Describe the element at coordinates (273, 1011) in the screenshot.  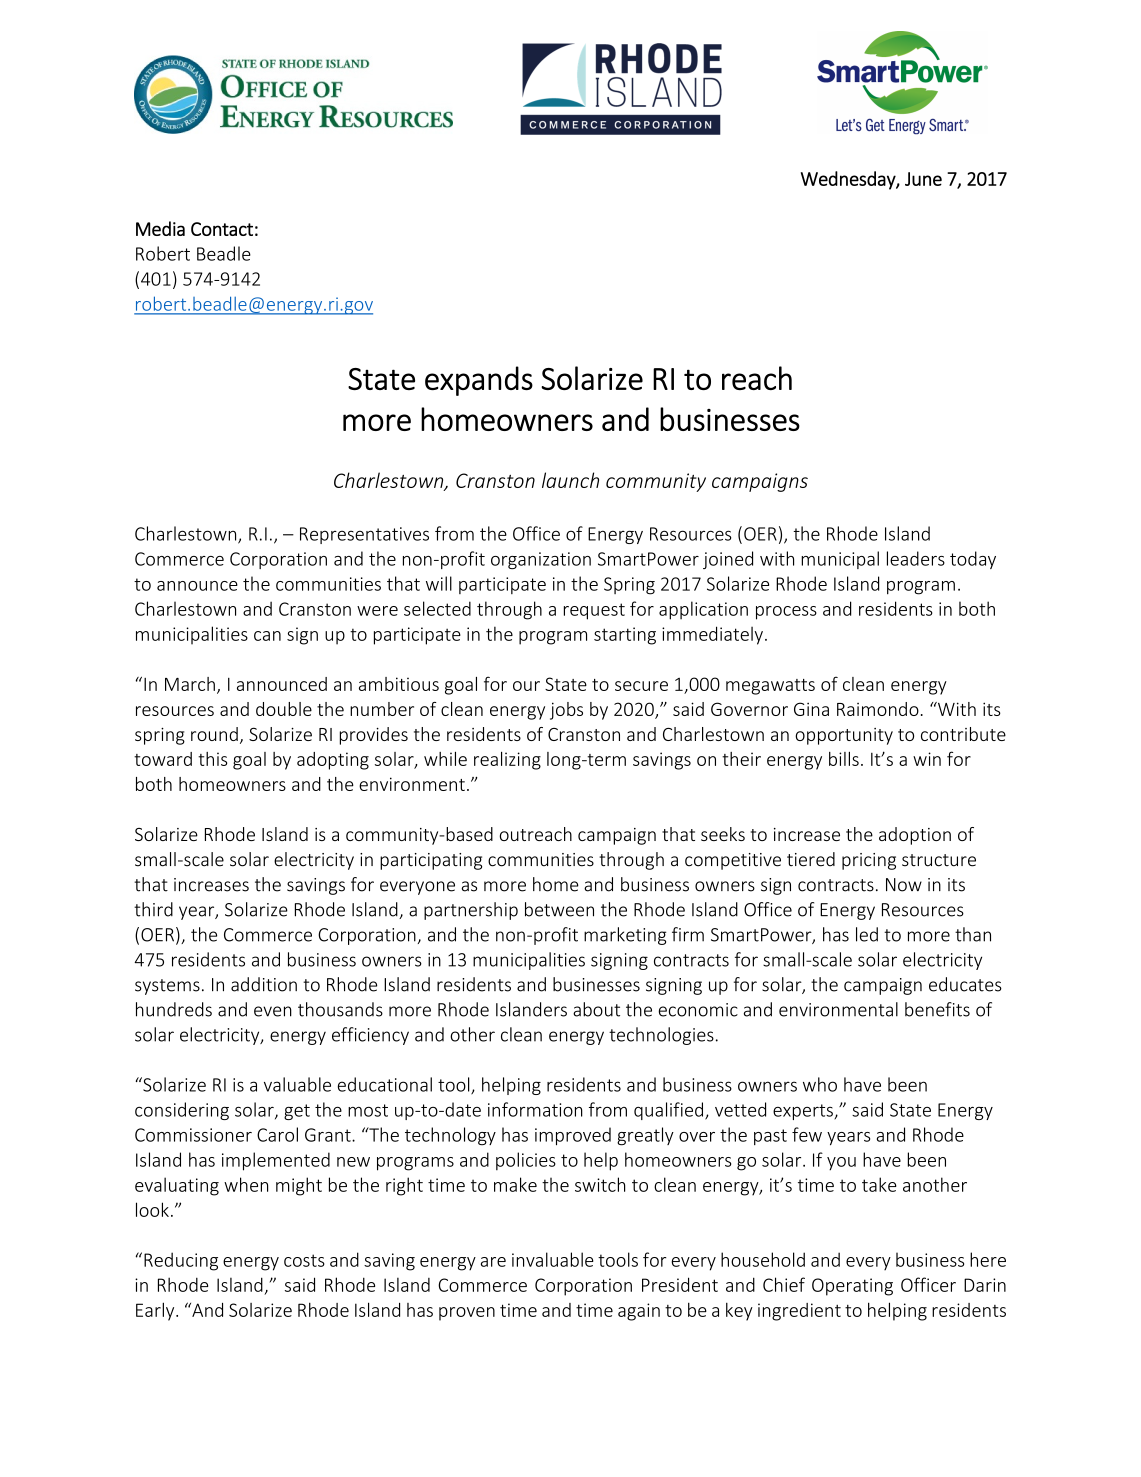
I see `even` at that location.
